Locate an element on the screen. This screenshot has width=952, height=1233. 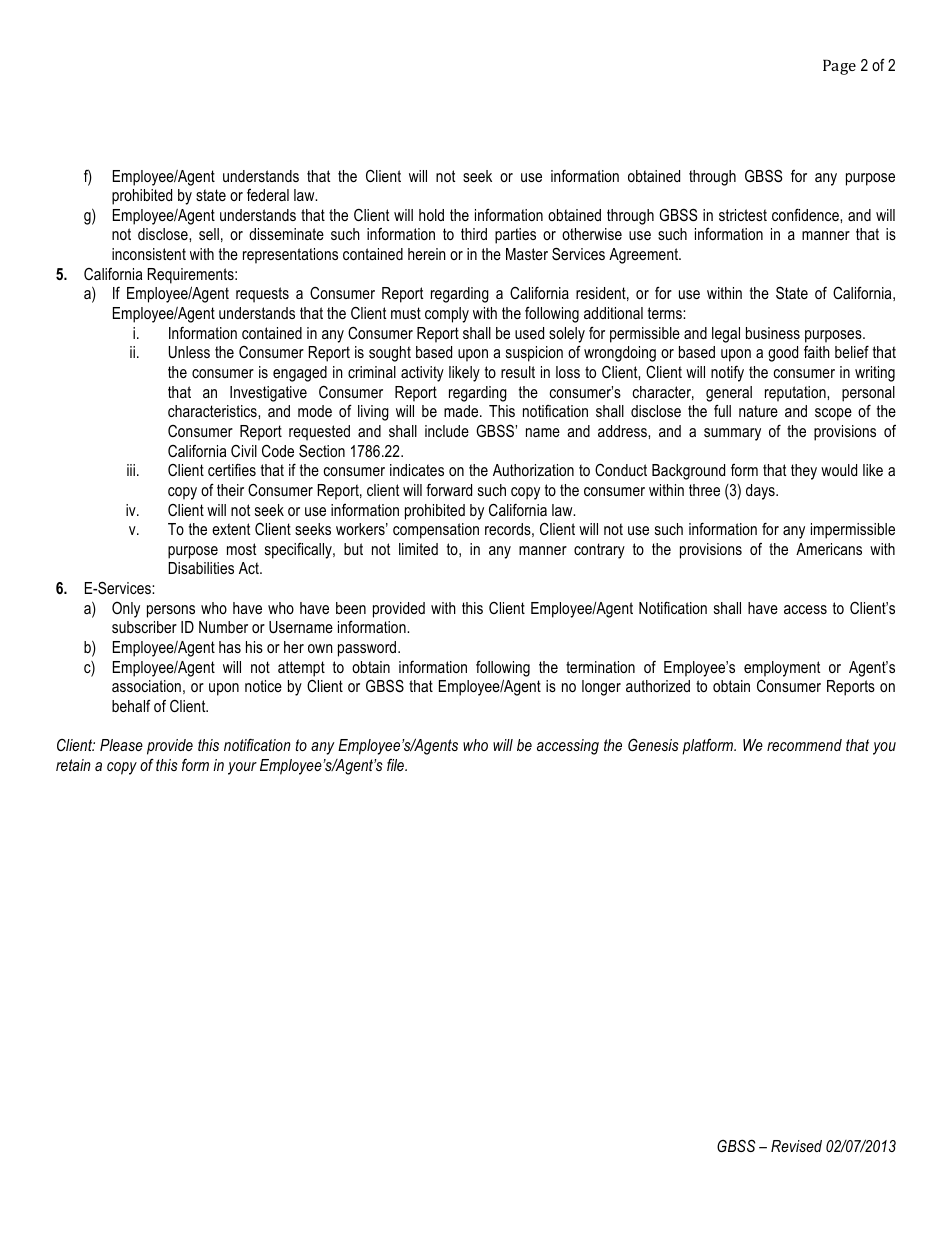
recommend is located at coordinates (804, 745).
